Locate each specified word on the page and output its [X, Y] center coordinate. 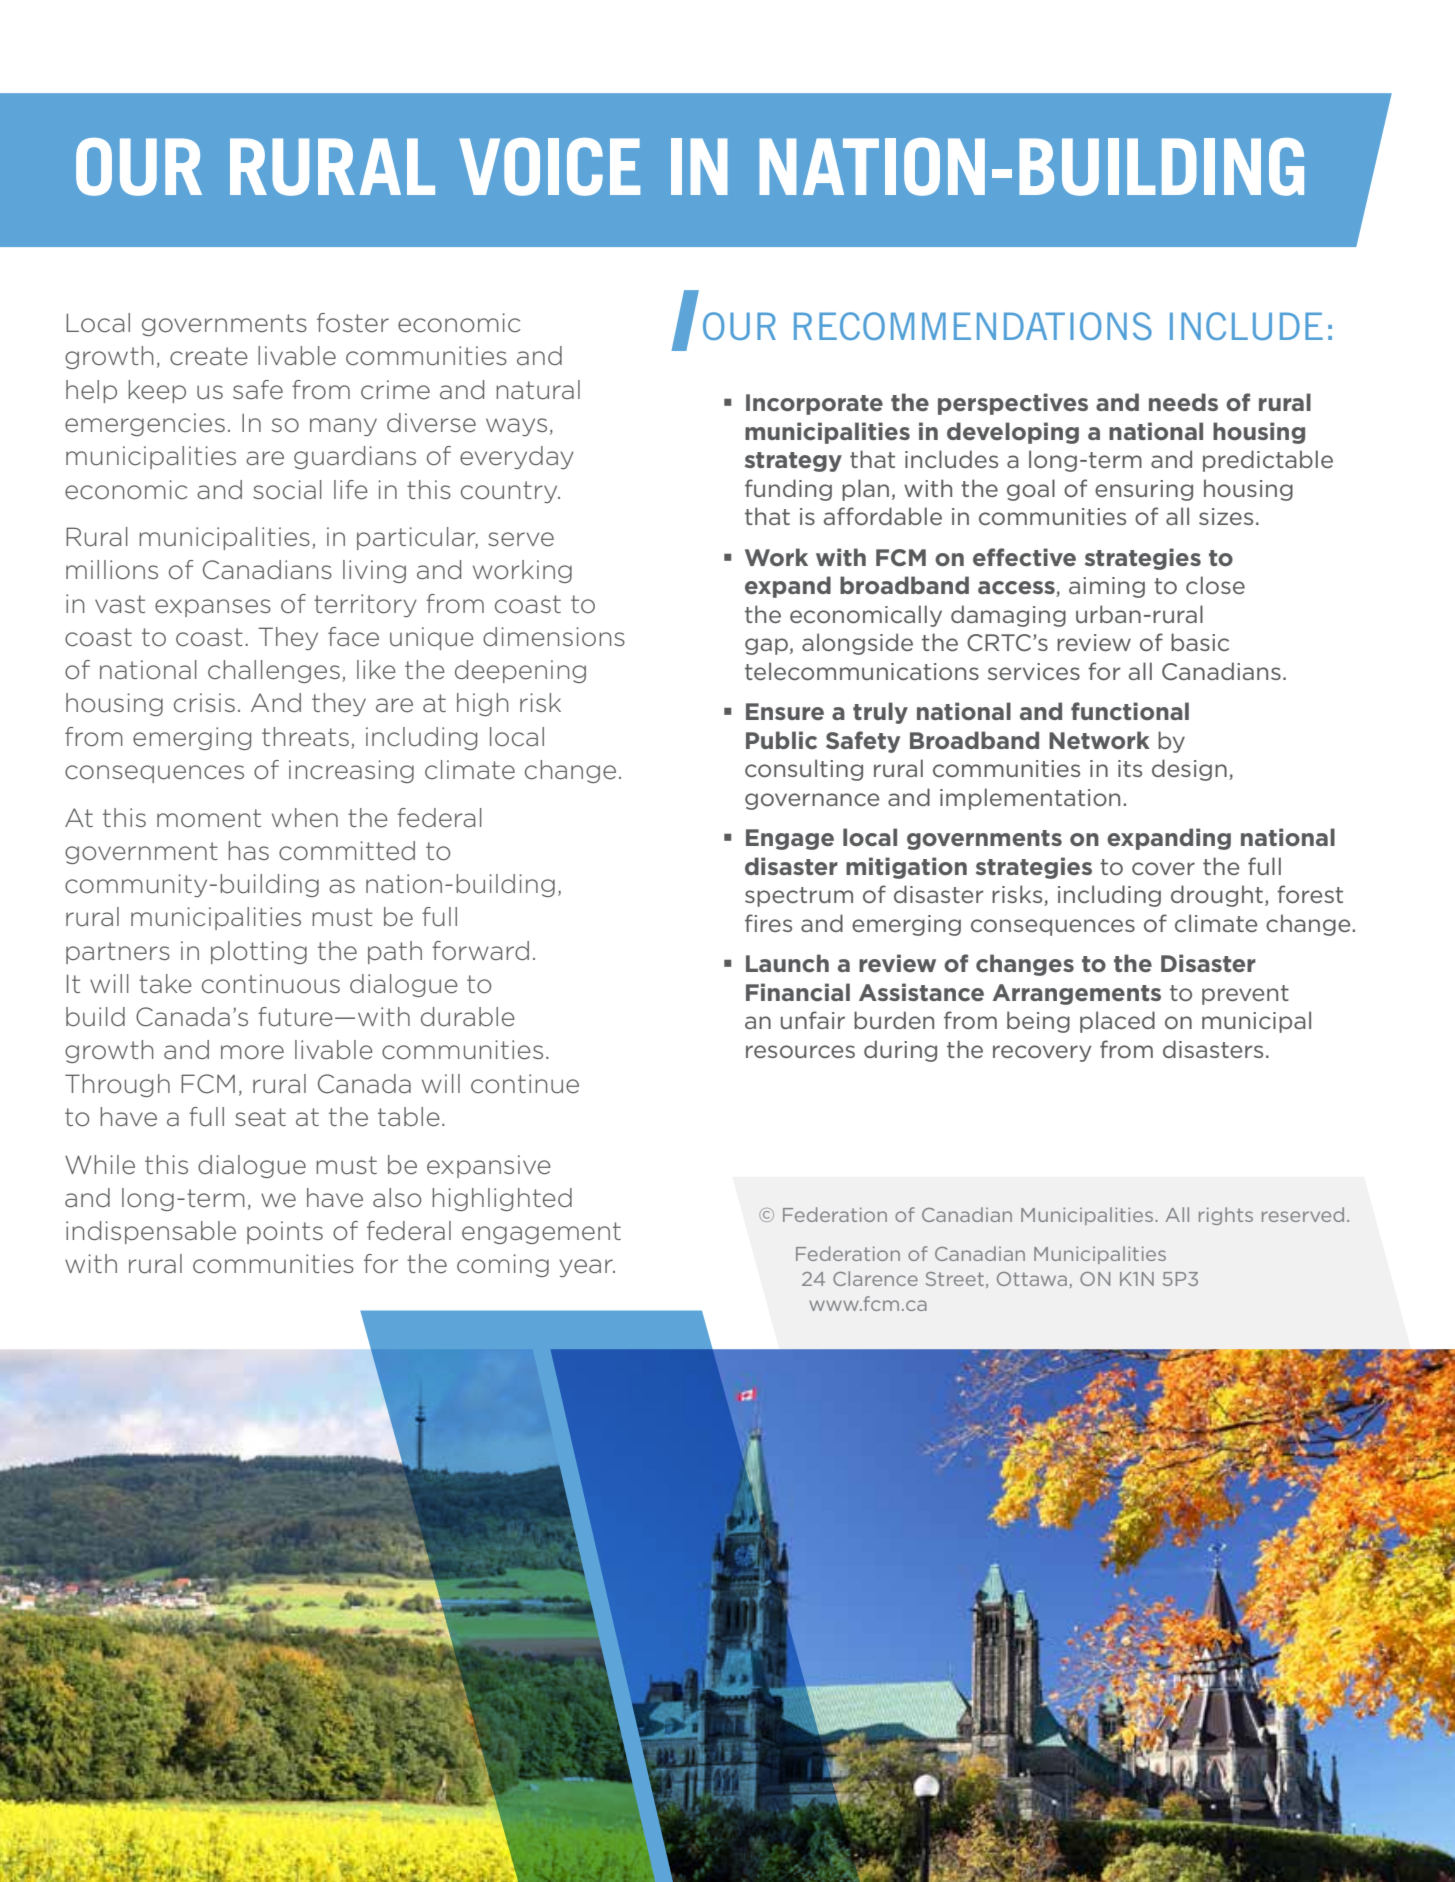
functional [1130, 711]
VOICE [549, 167]
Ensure [785, 711]
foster [353, 323]
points [285, 1232]
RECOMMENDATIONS [973, 326]
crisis [204, 703]
